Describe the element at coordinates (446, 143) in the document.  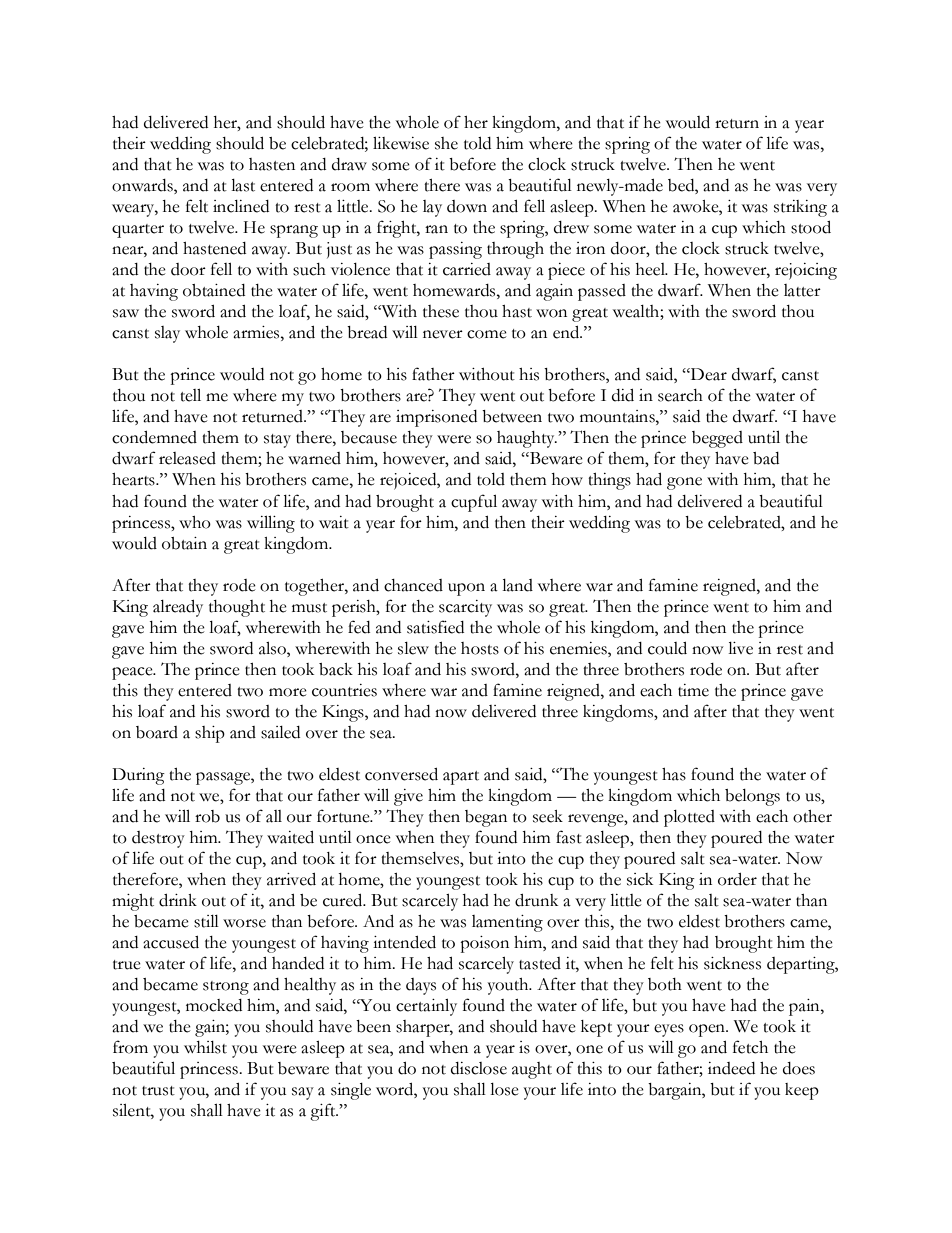
I see `she` at that location.
